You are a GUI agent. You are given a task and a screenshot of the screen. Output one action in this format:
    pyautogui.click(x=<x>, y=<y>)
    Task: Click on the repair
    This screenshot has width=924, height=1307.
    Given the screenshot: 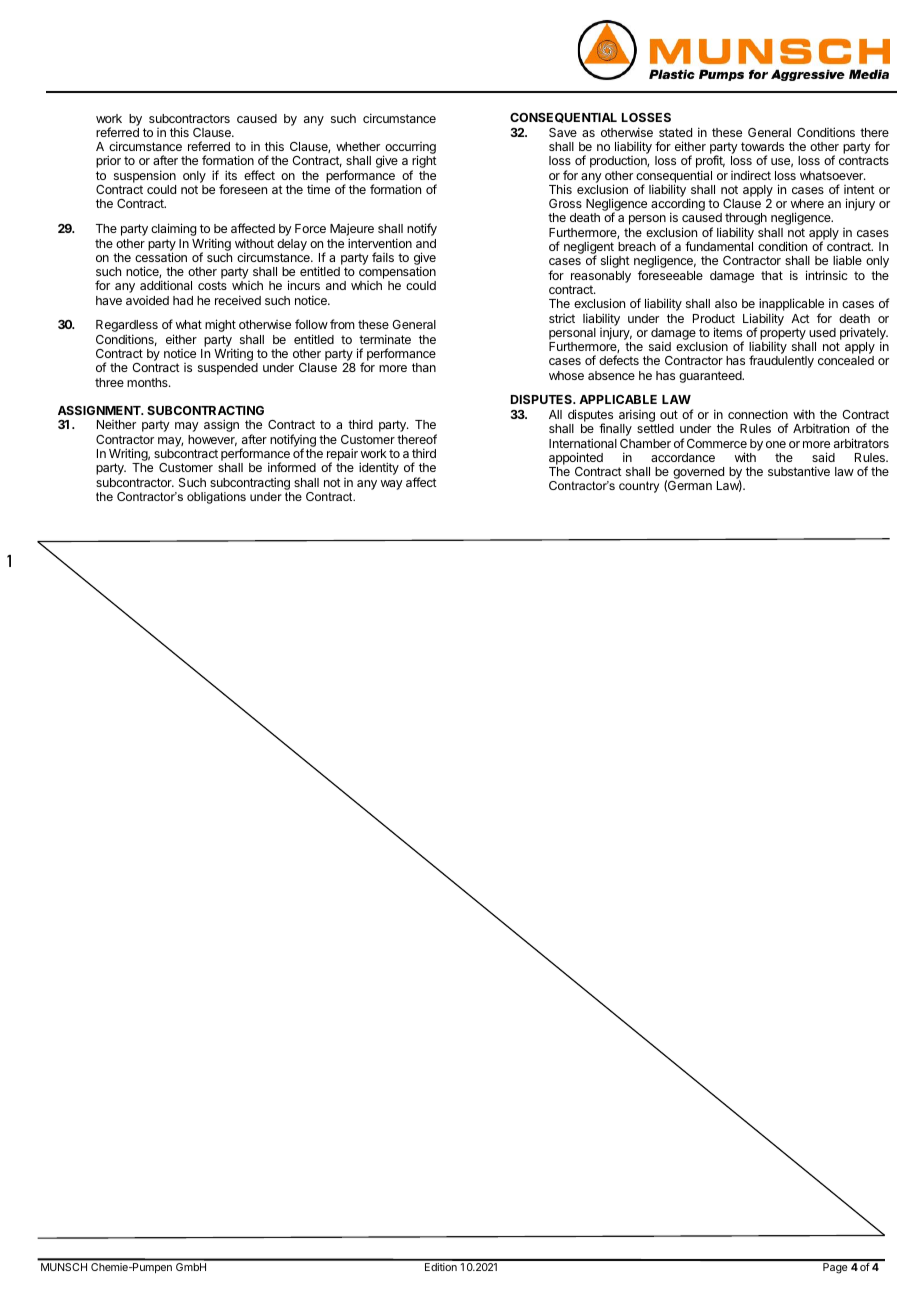 What is the action you would take?
    pyautogui.click(x=343, y=456)
